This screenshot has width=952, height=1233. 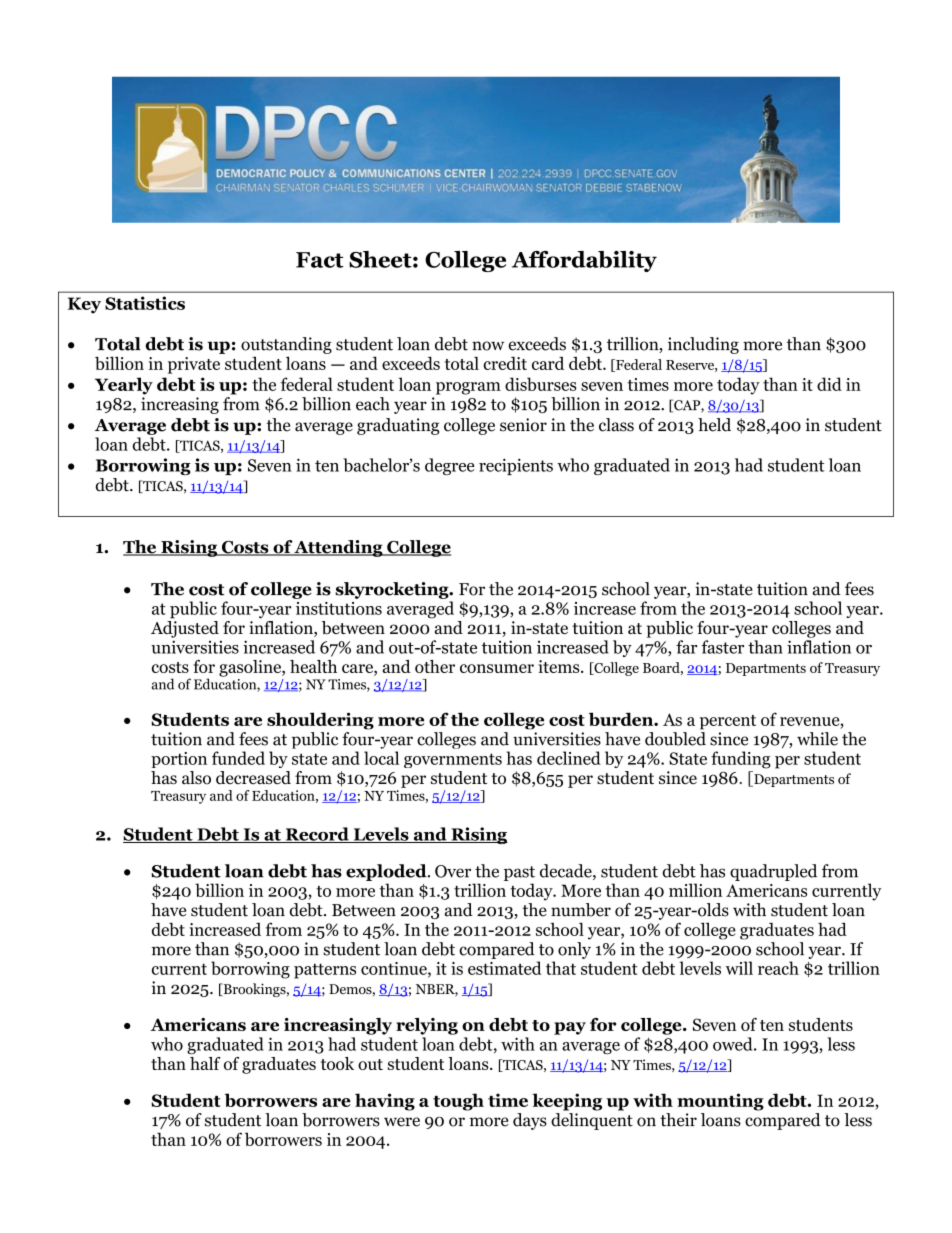 I want to click on percent, so click(x=728, y=722).
